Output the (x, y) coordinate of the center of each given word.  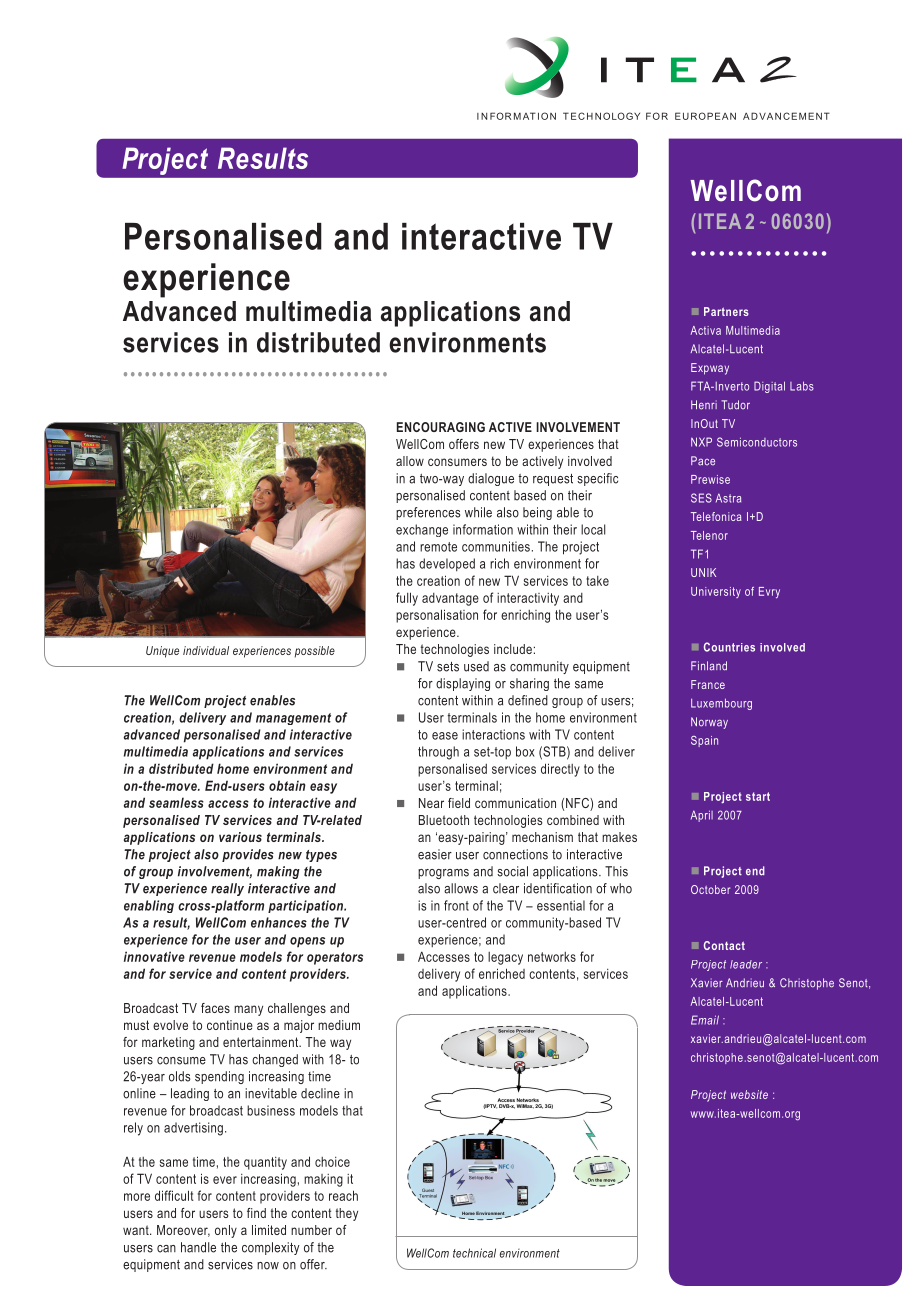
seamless (176, 802)
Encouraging (441, 427)
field (459, 803)
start (758, 796)
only (226, 1231)
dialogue (491, 479)
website (749, 1094)
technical (474, 1253)
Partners (726, 311)
